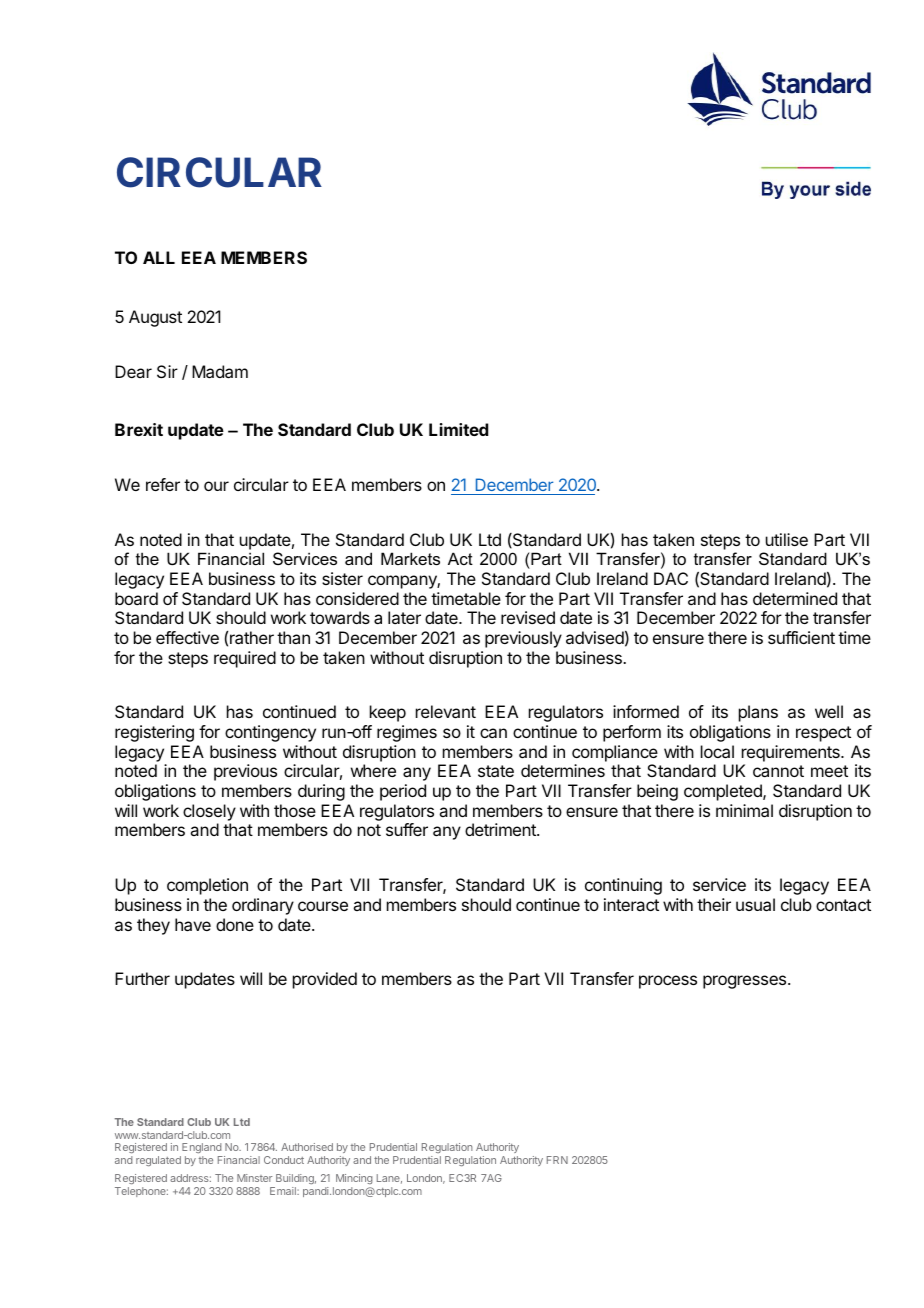 This document has height=1308, width=924. What do you see at coordinates (354, 1181) in the document?
I see `Mincing` at bounding box center [354, 1181].
